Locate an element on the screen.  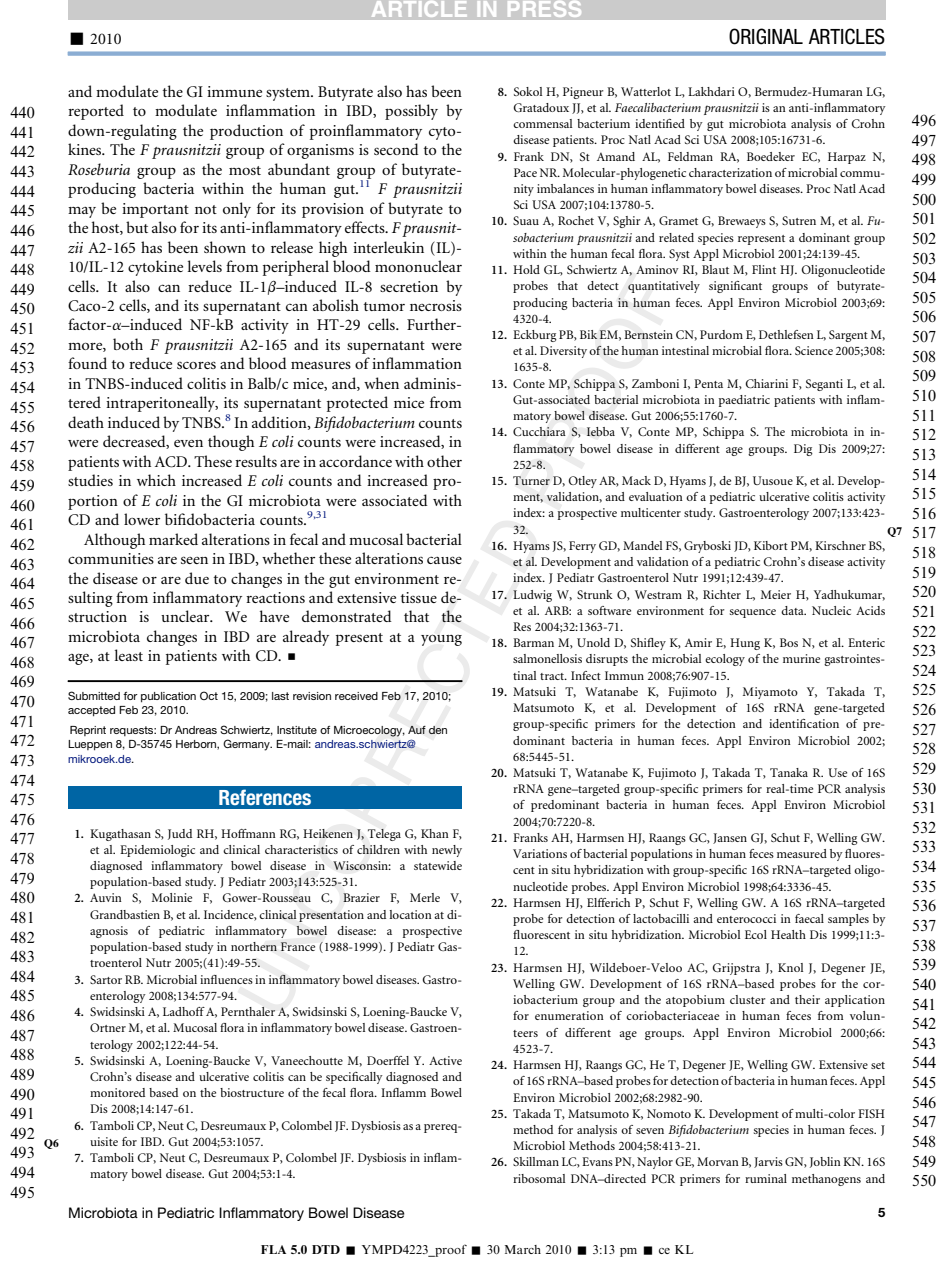
young is located at coordinates (441, 640).
